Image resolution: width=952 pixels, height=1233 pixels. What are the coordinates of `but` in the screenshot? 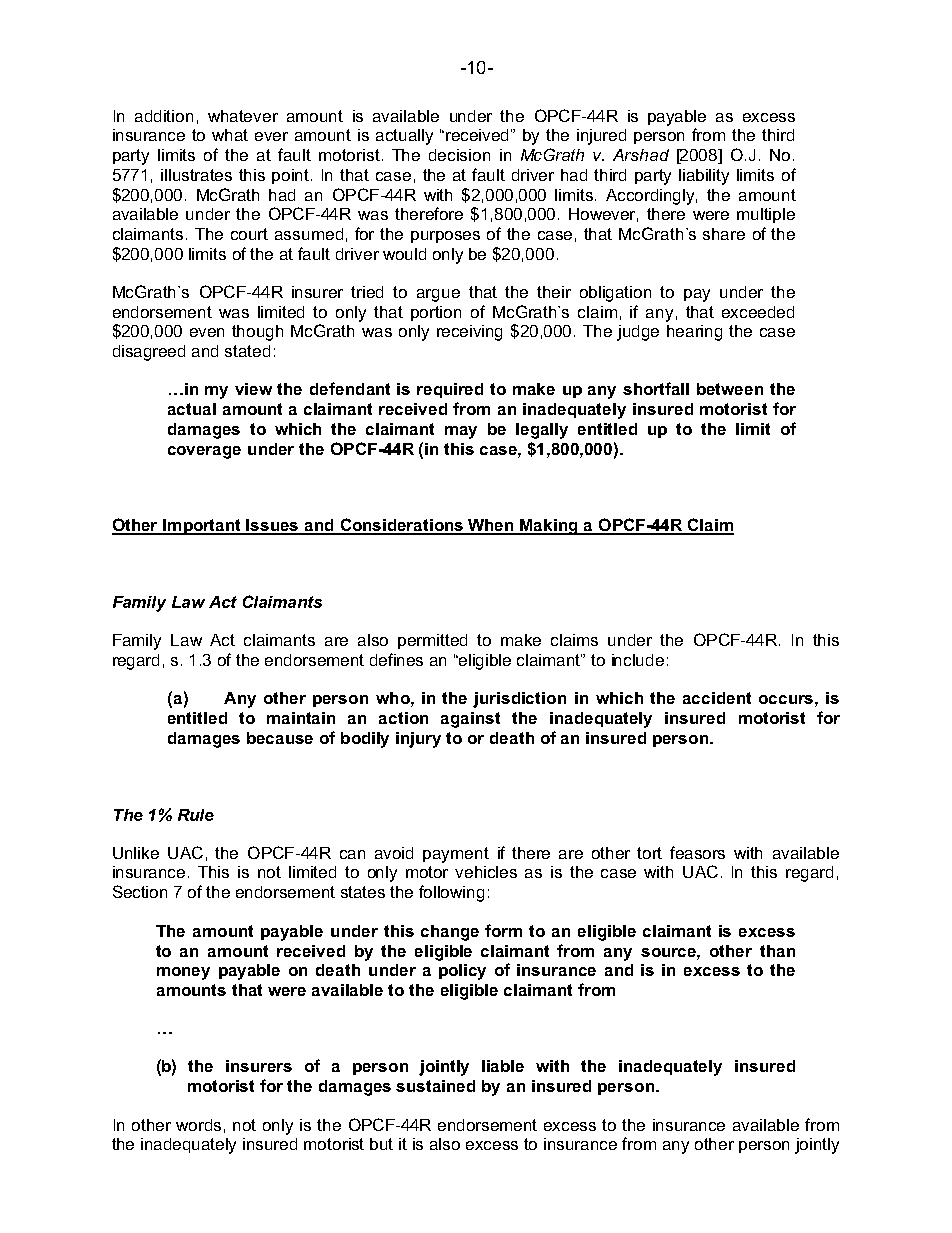 It's located at (381, 1144).
